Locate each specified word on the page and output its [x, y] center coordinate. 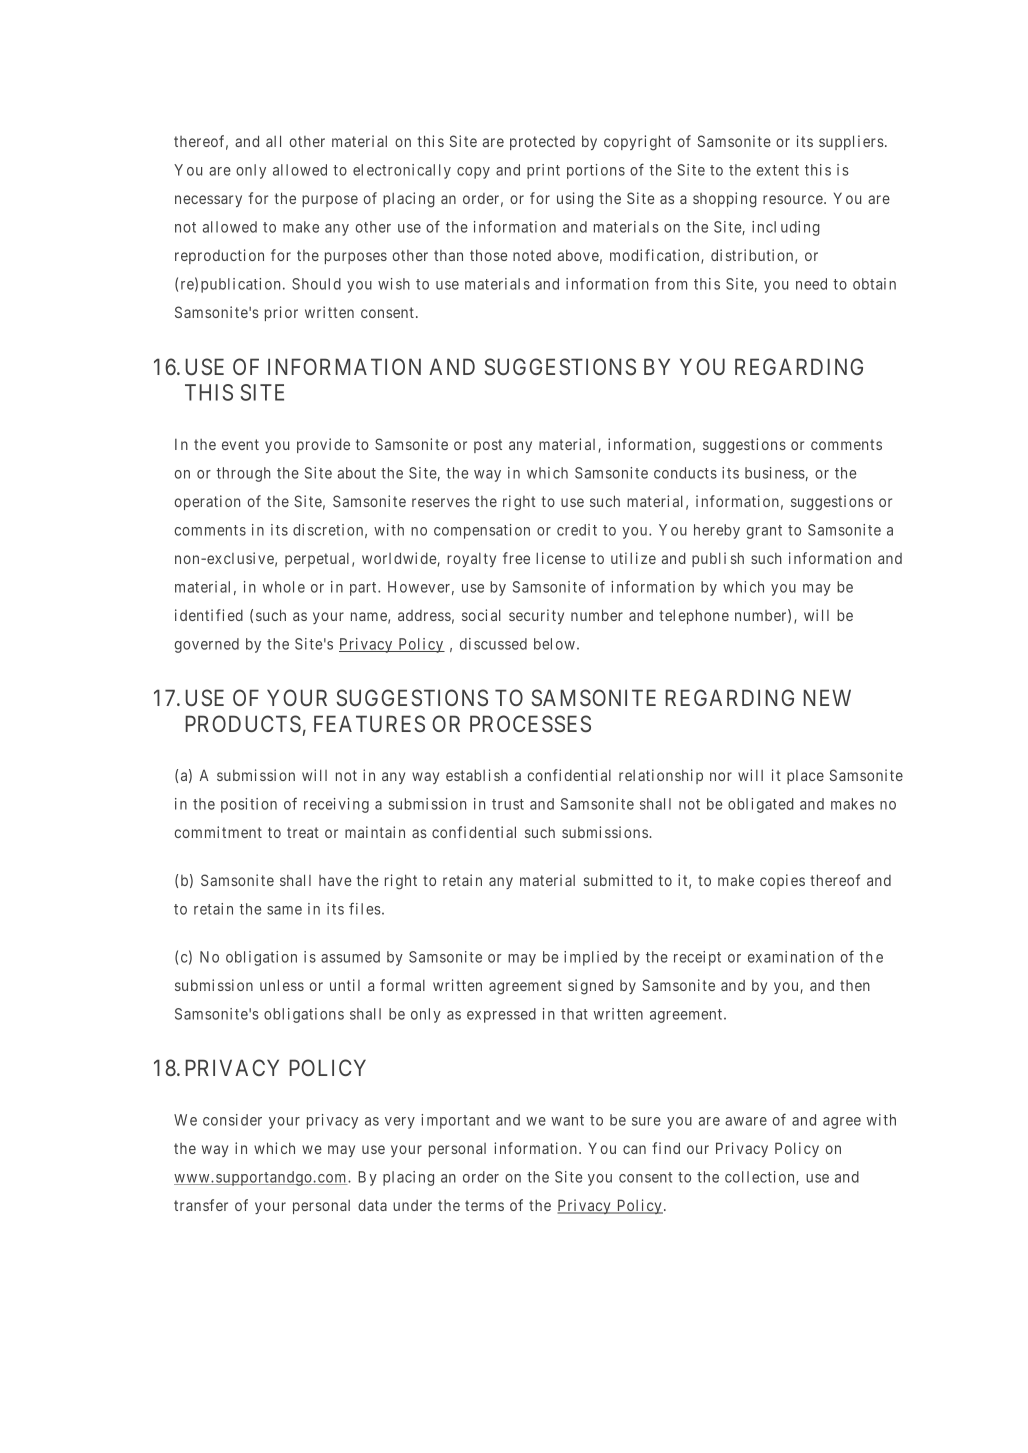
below [554, 644]
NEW [827, 697]
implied [590, 958]
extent [777, 170]
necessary [208, 201]
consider [232, 1120]
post [488, 446]
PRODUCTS [243, 724]
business [775, 473]
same [284, 910]
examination [791, 957]
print [543, 171]
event [240, 444]
